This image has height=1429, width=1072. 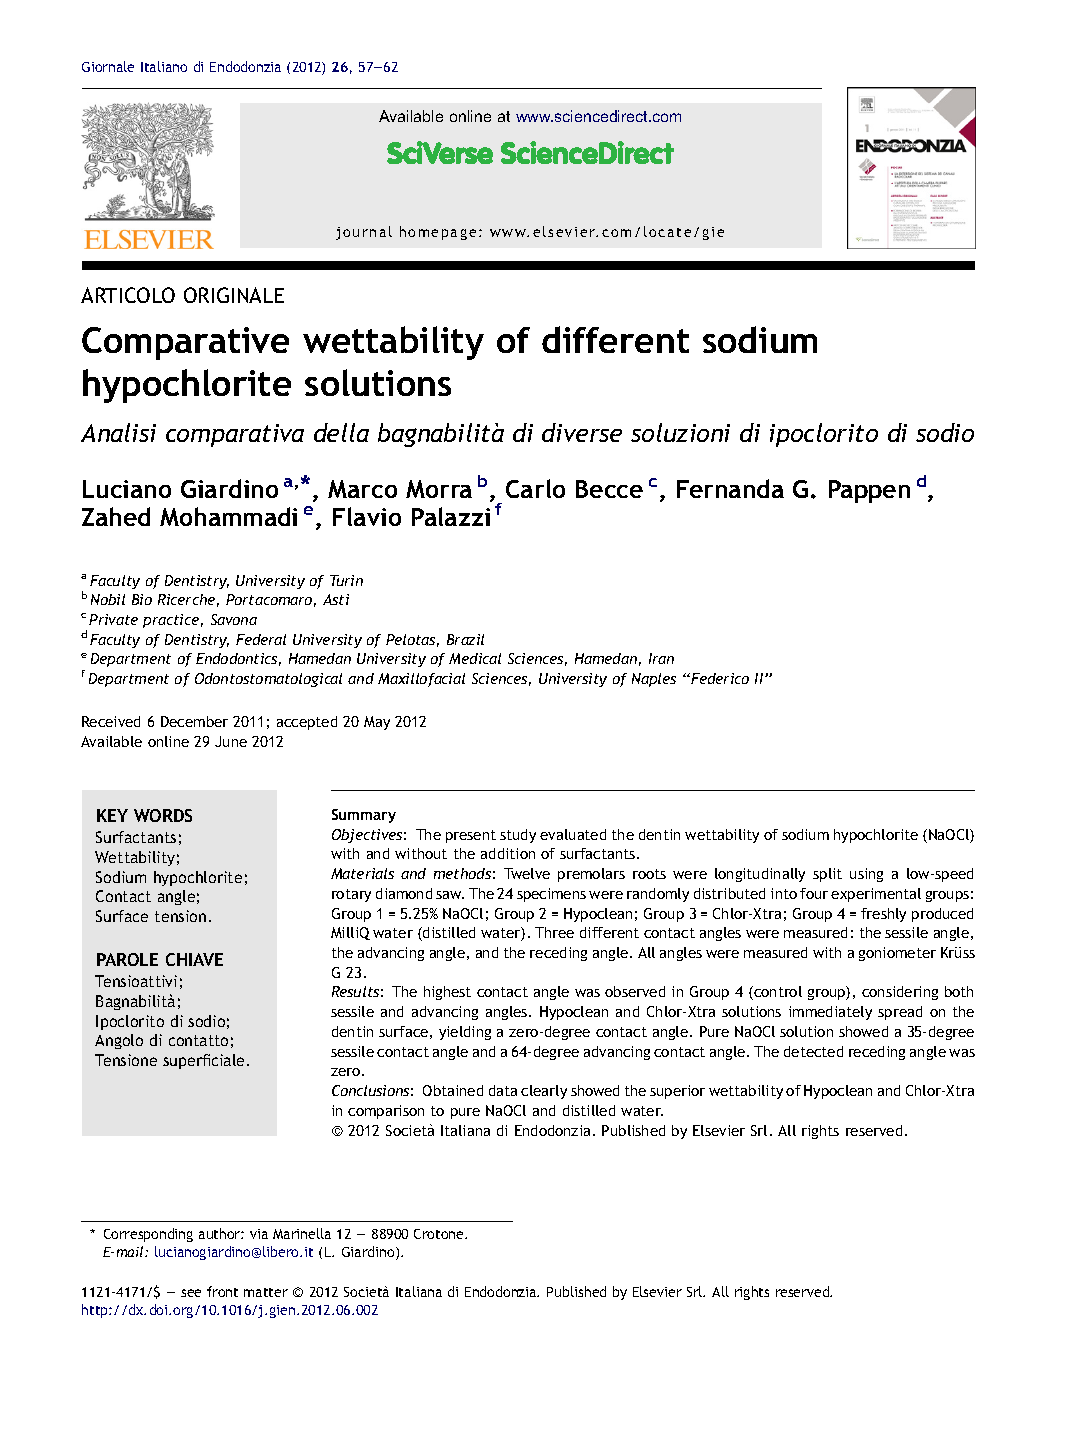 What do you see at coordinates (475, 658) in the image?
I see `Medical` at bounding box center [475, 658].
